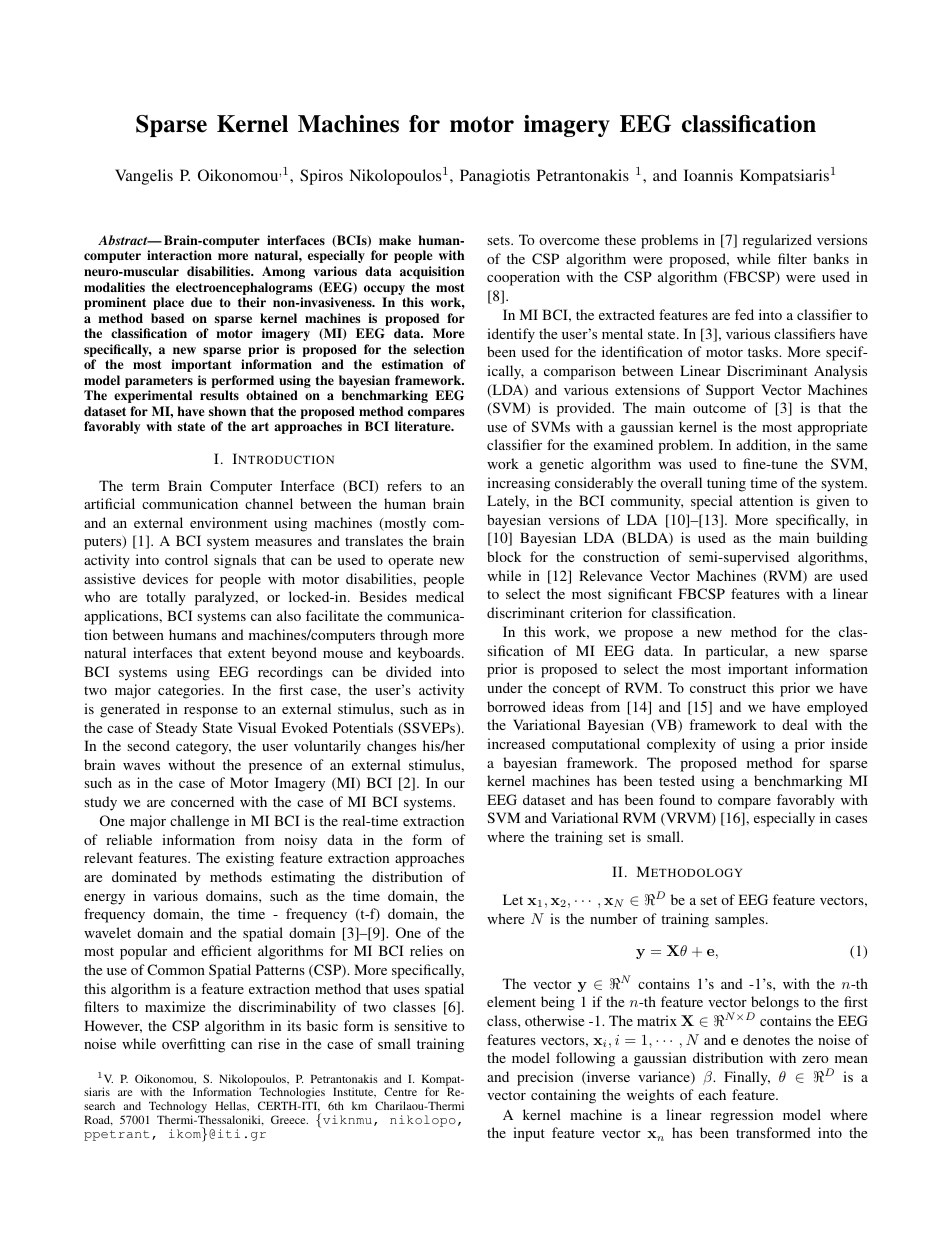  I want to click on efficient, so click(226, 950).
